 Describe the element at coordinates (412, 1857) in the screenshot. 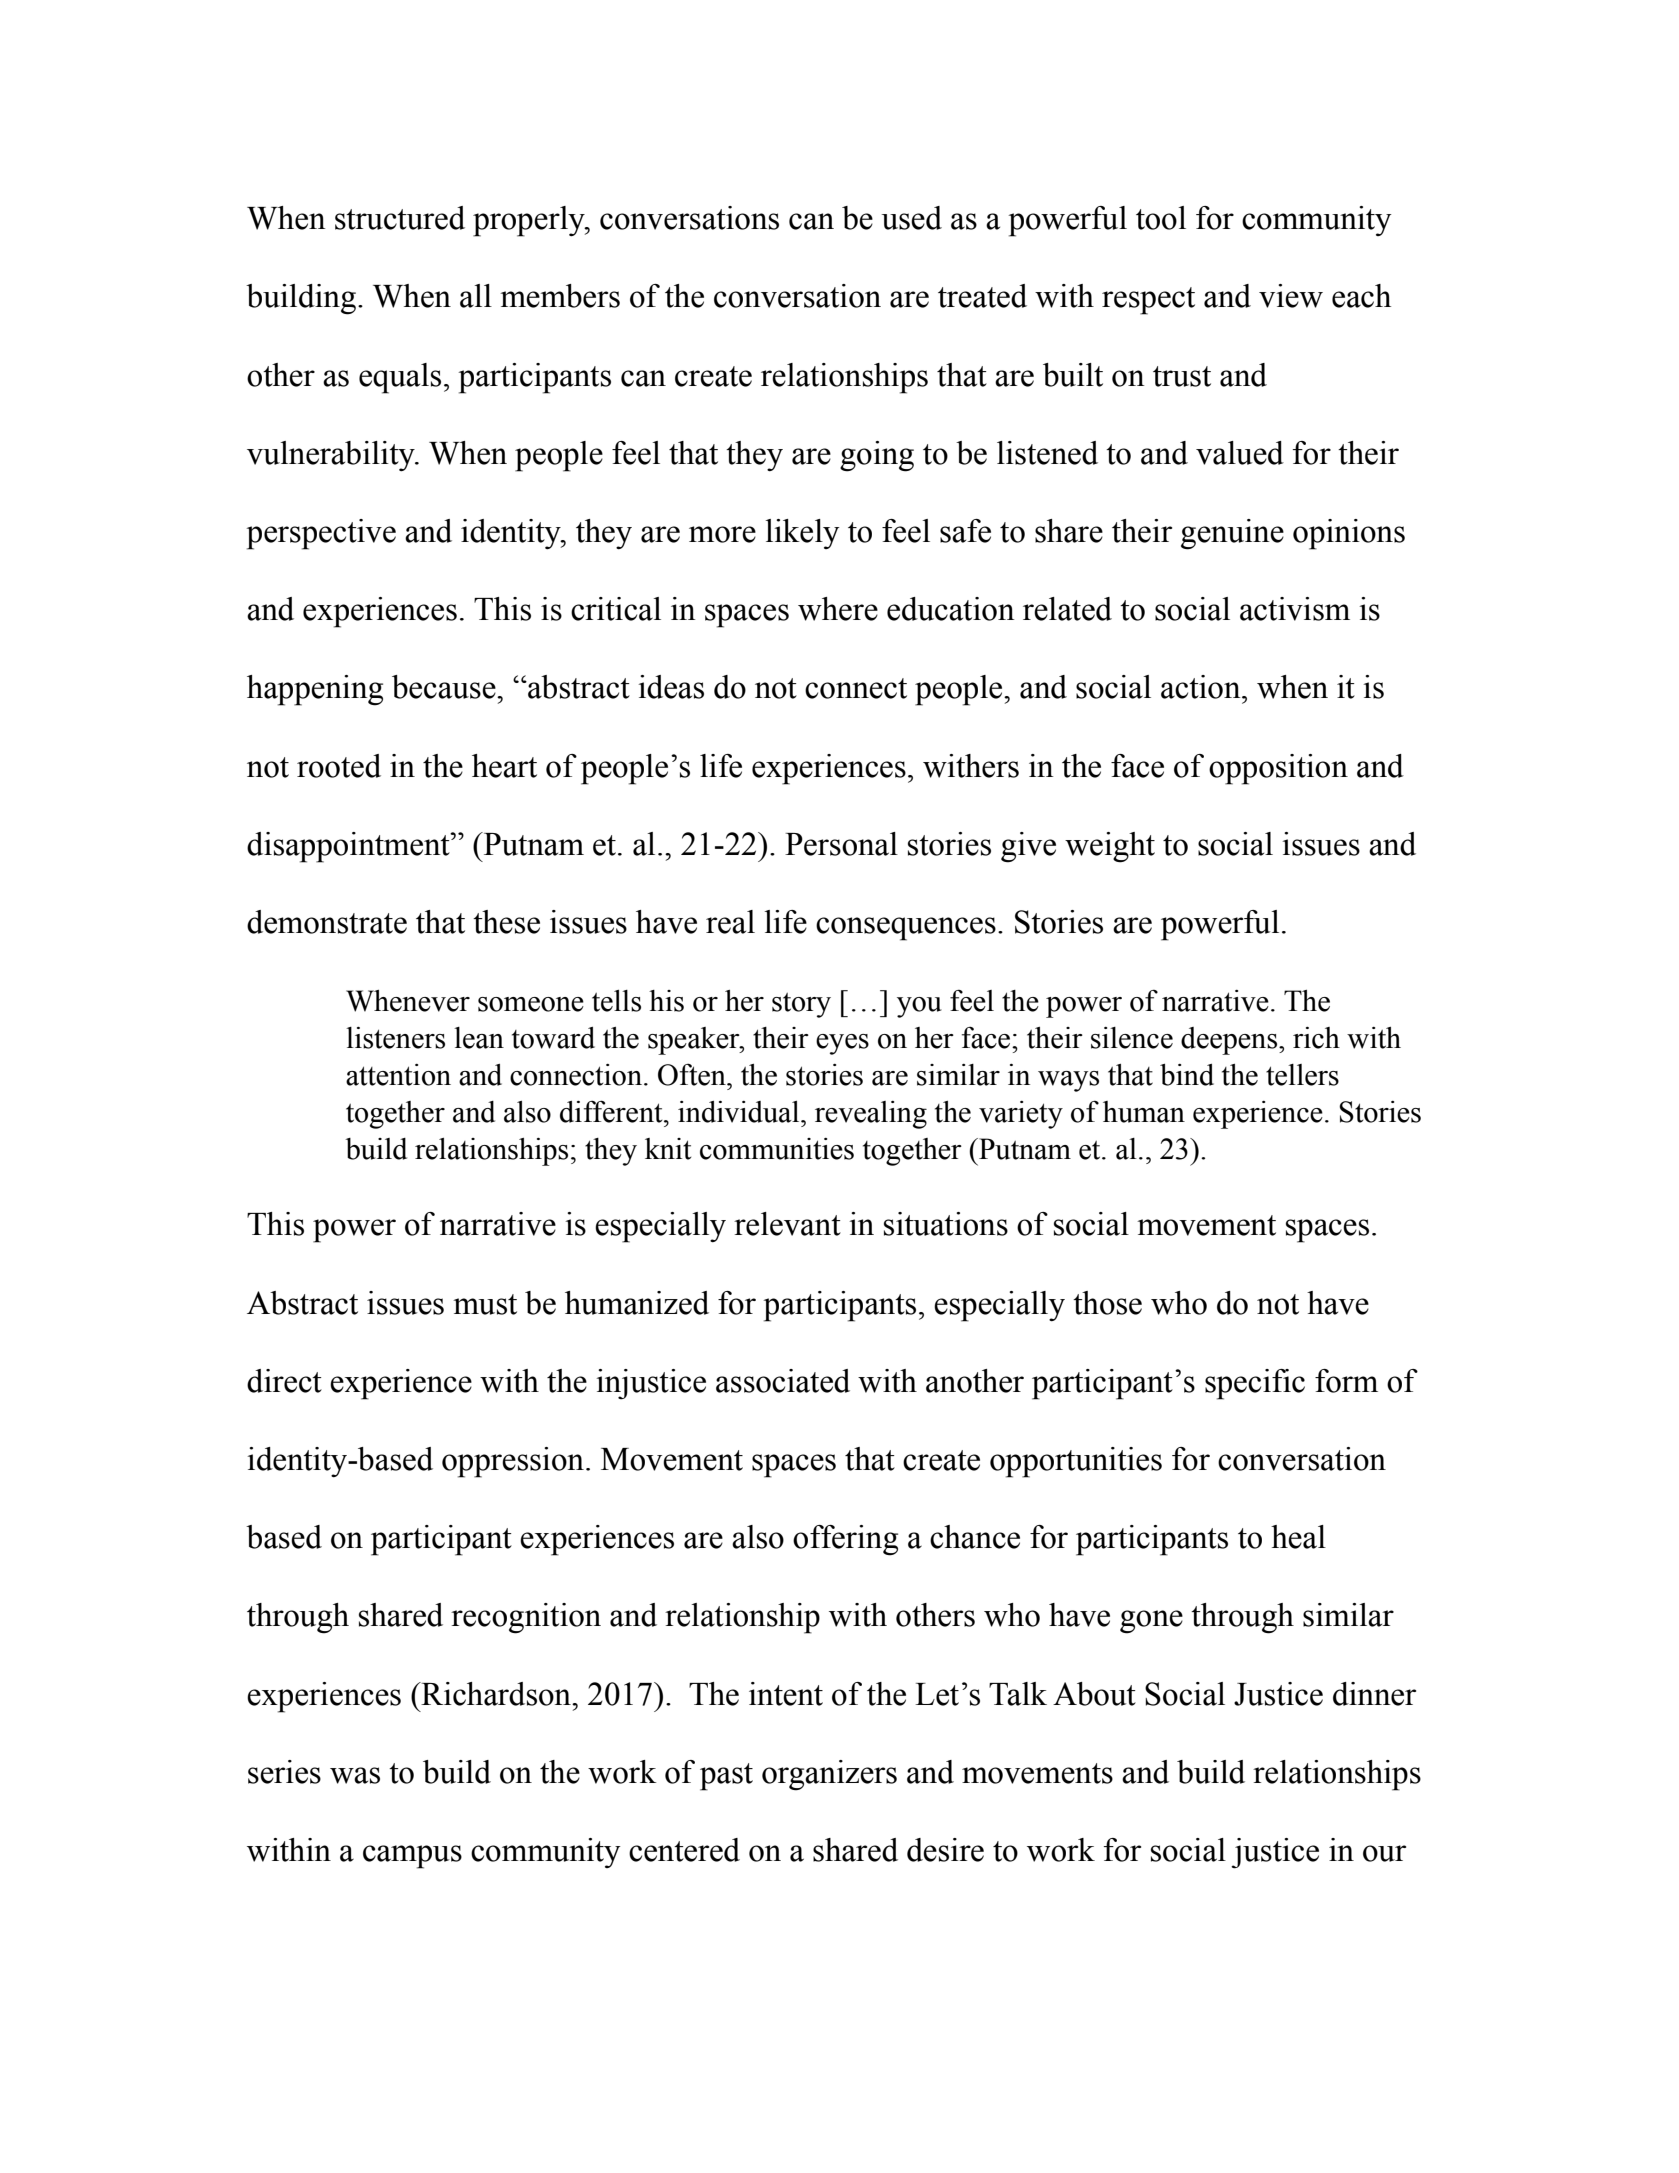

I see `campus` at that location.
